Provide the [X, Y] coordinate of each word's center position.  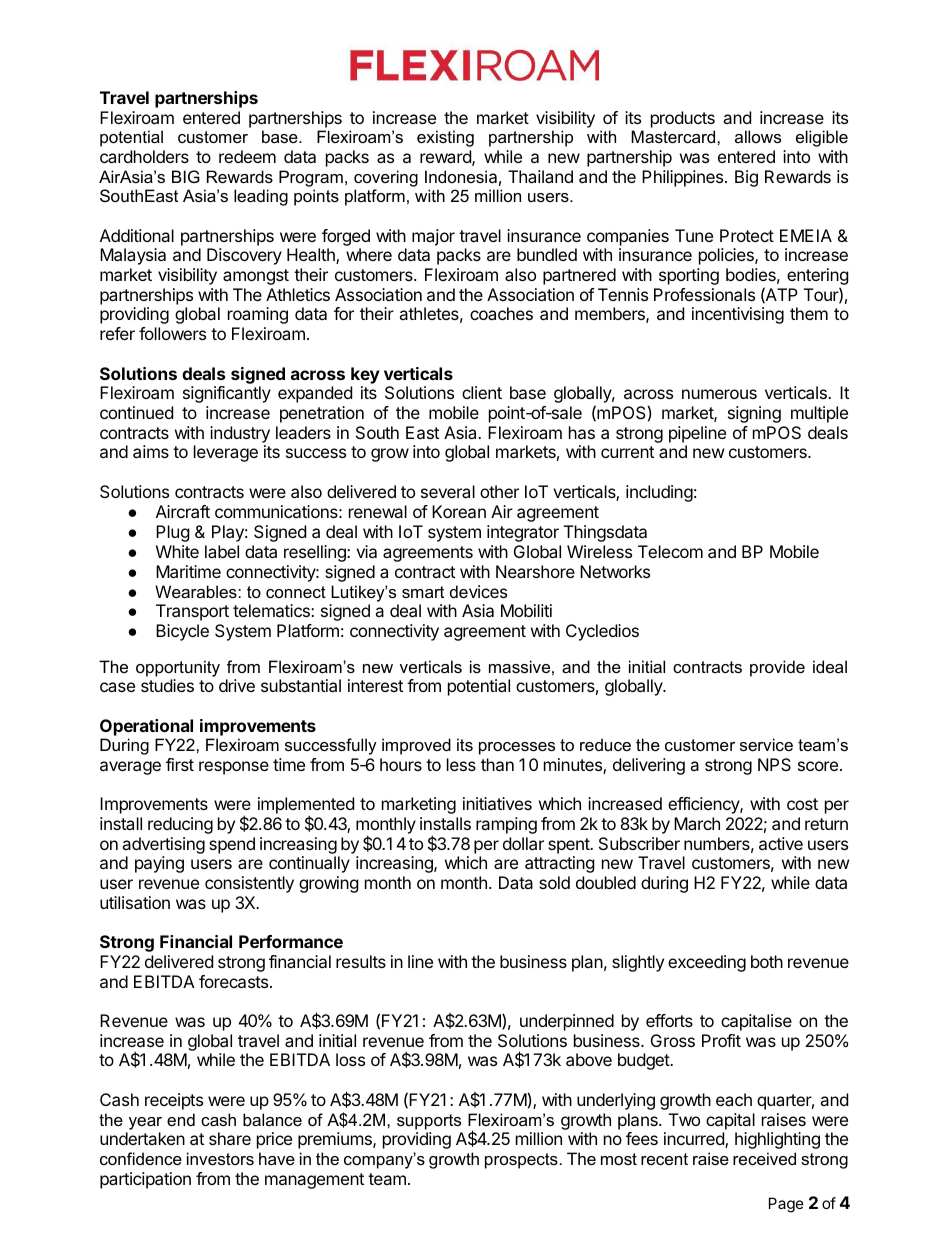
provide [777, 668]
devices [478, 591]
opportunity [178, 668]
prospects [521, 1161]
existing [445, 138]
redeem [247, 156]
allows [758, 136]
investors [220, 1158]
